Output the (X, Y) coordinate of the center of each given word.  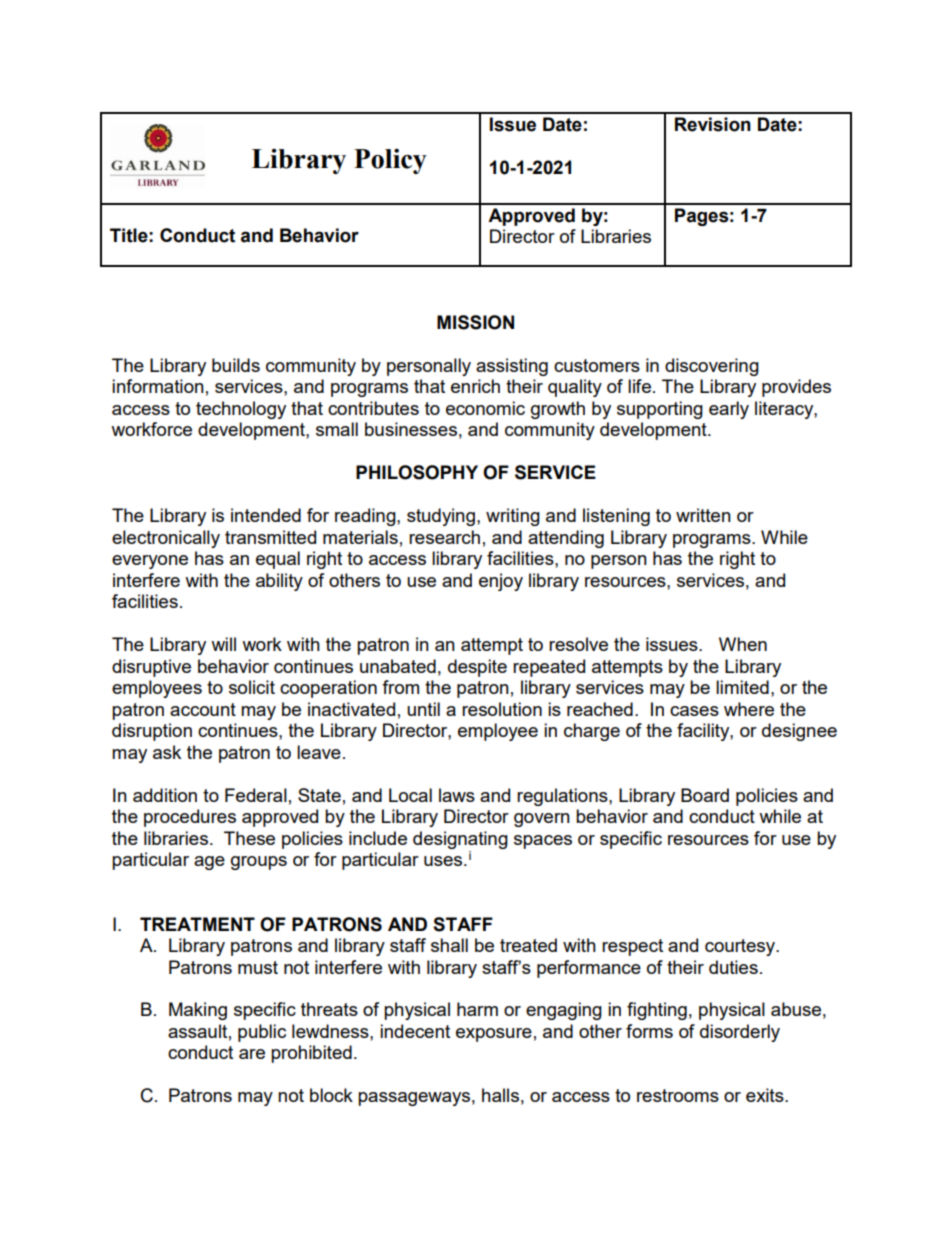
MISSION (475, 322)
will (223, 644)
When (743, 644)
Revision (713, 124)
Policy (390, 161)
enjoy (501, 582)
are (252, 1054)
